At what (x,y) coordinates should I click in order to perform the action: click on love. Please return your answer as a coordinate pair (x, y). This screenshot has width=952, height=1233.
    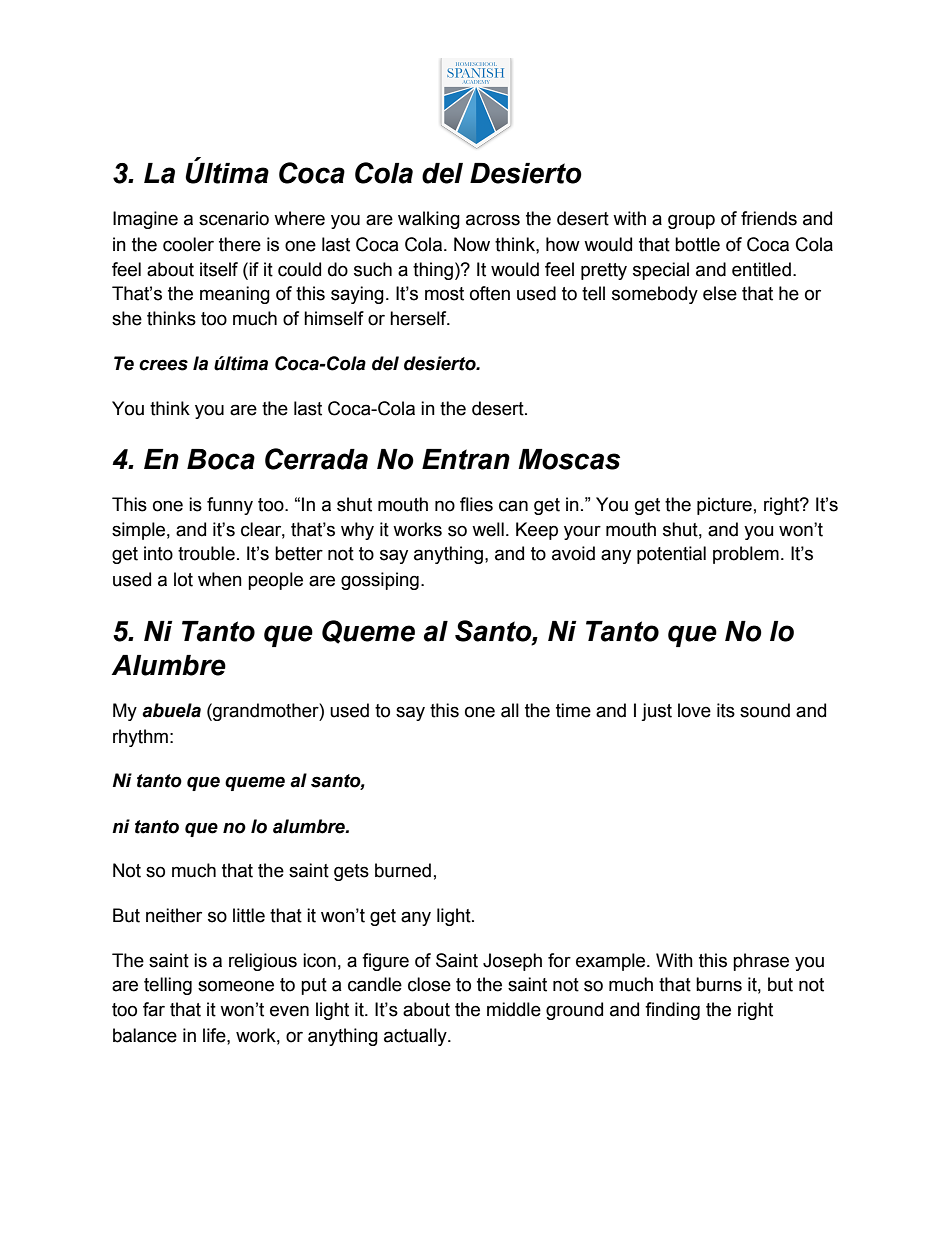
    Looking at the image, I should click on (694, 710).
